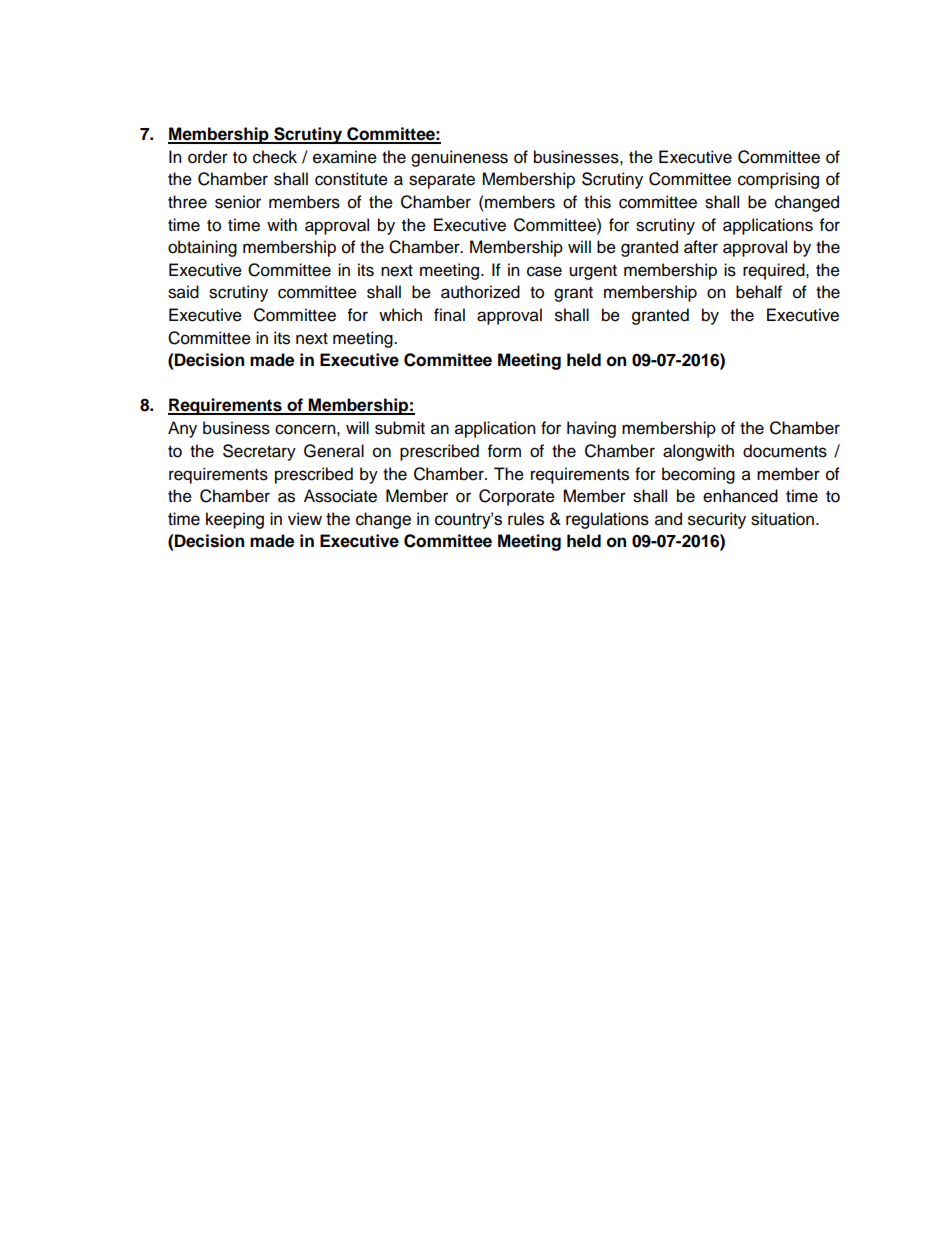  Describe the element at coordinates (449, 315) in the screenshot. I see `final` at that location.
